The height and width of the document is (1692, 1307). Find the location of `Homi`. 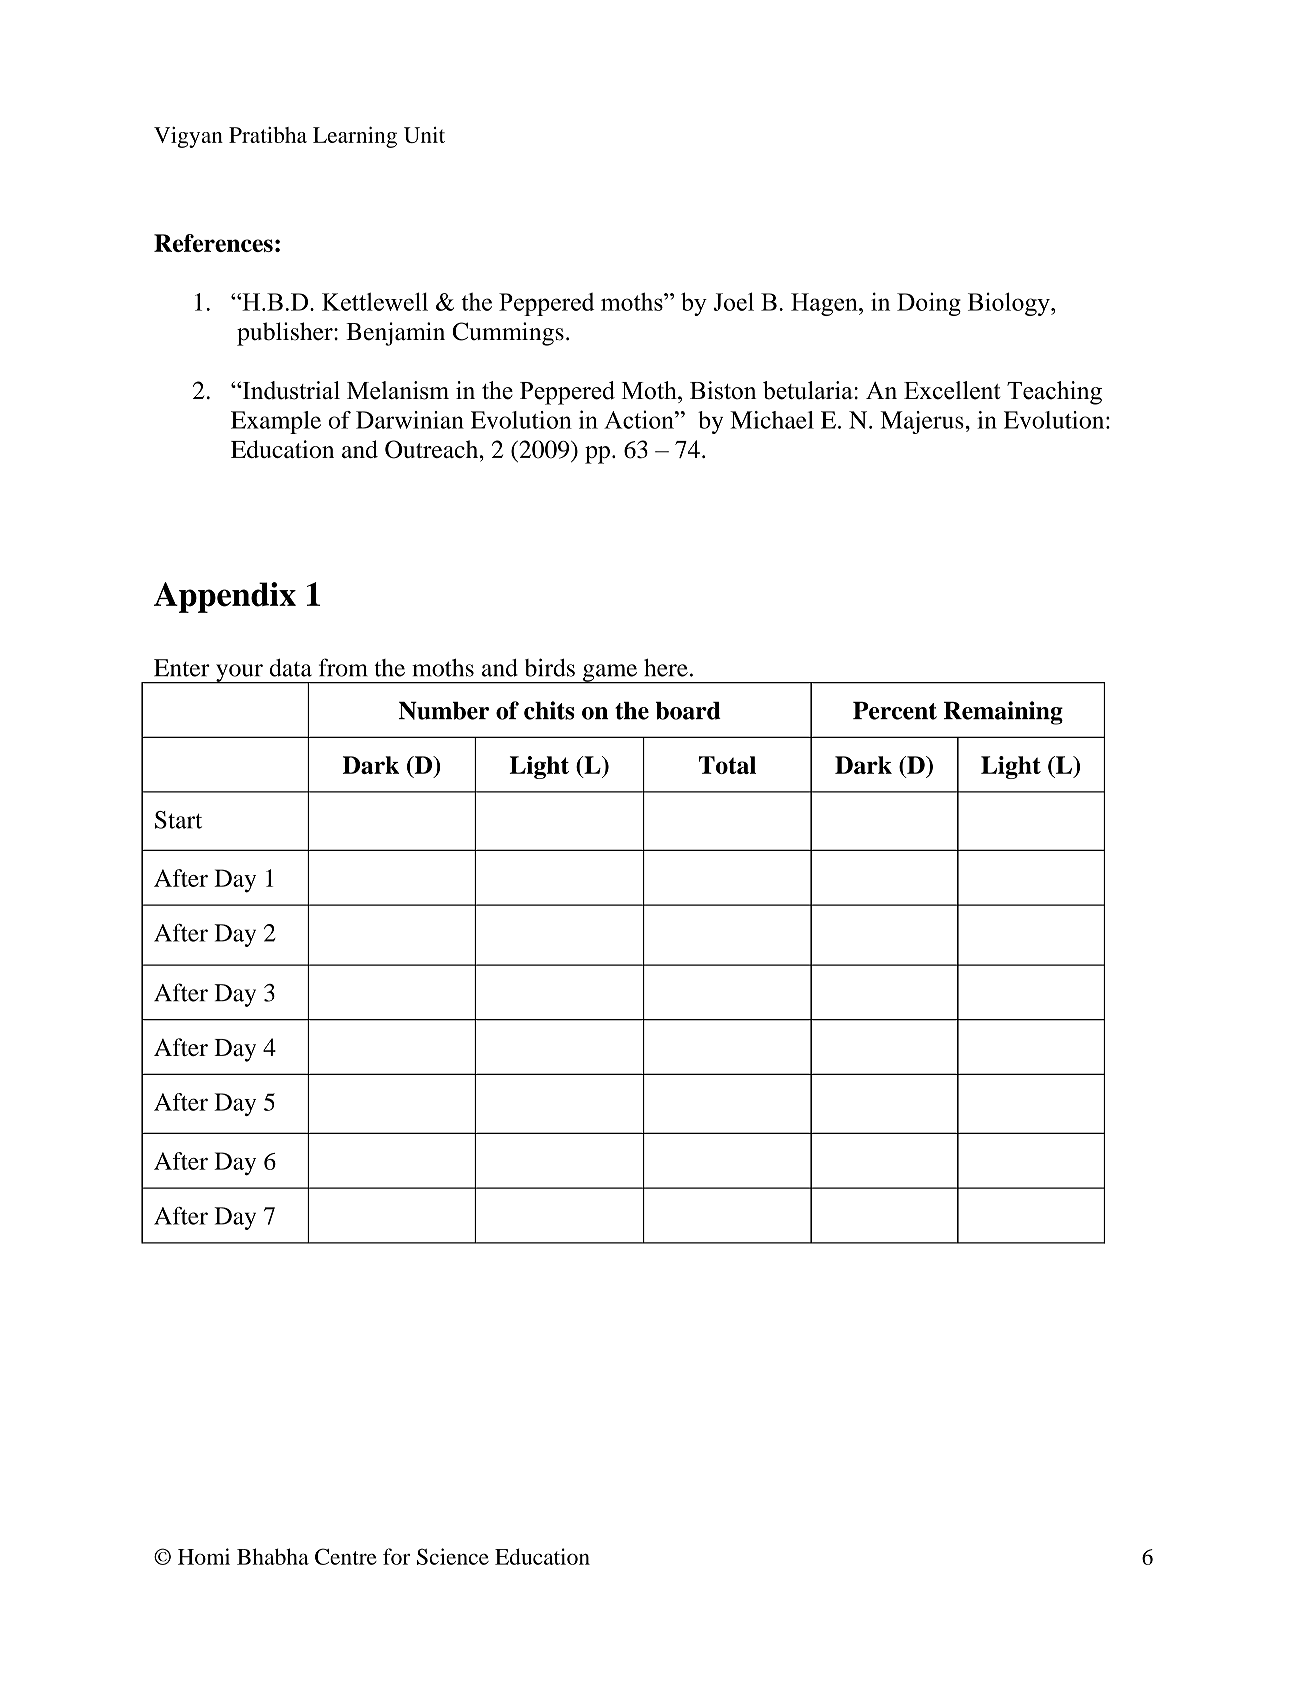

Homi is located at coordinates (204, 1556).
